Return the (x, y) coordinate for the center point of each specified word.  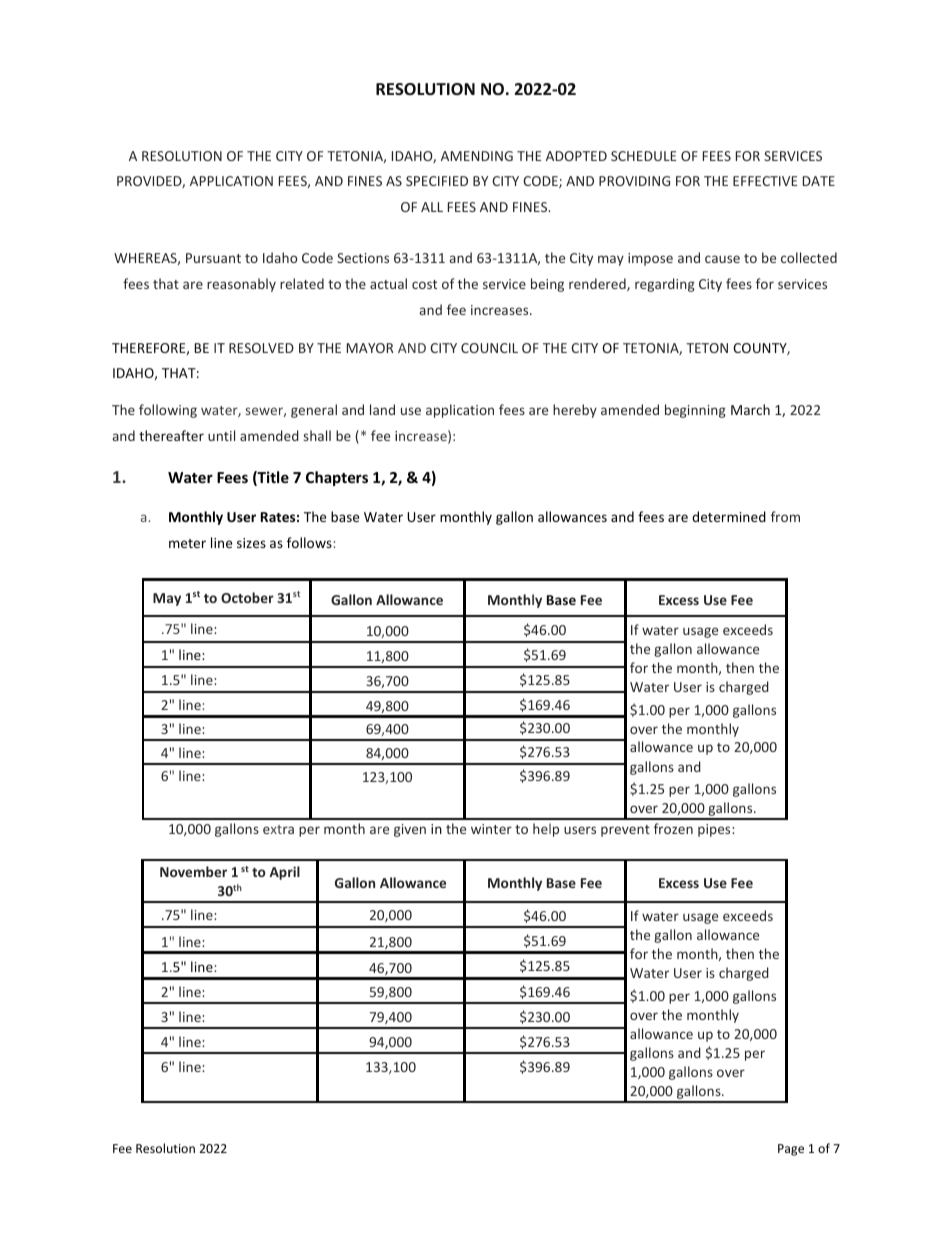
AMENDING (477, 156)
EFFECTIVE (765, 181)
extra (278, 829)
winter (491, 829)
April (285, 873)
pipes (715, 830)
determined (729, 516)
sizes (251, 543)
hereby (575, 411)
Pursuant (213, 258)
